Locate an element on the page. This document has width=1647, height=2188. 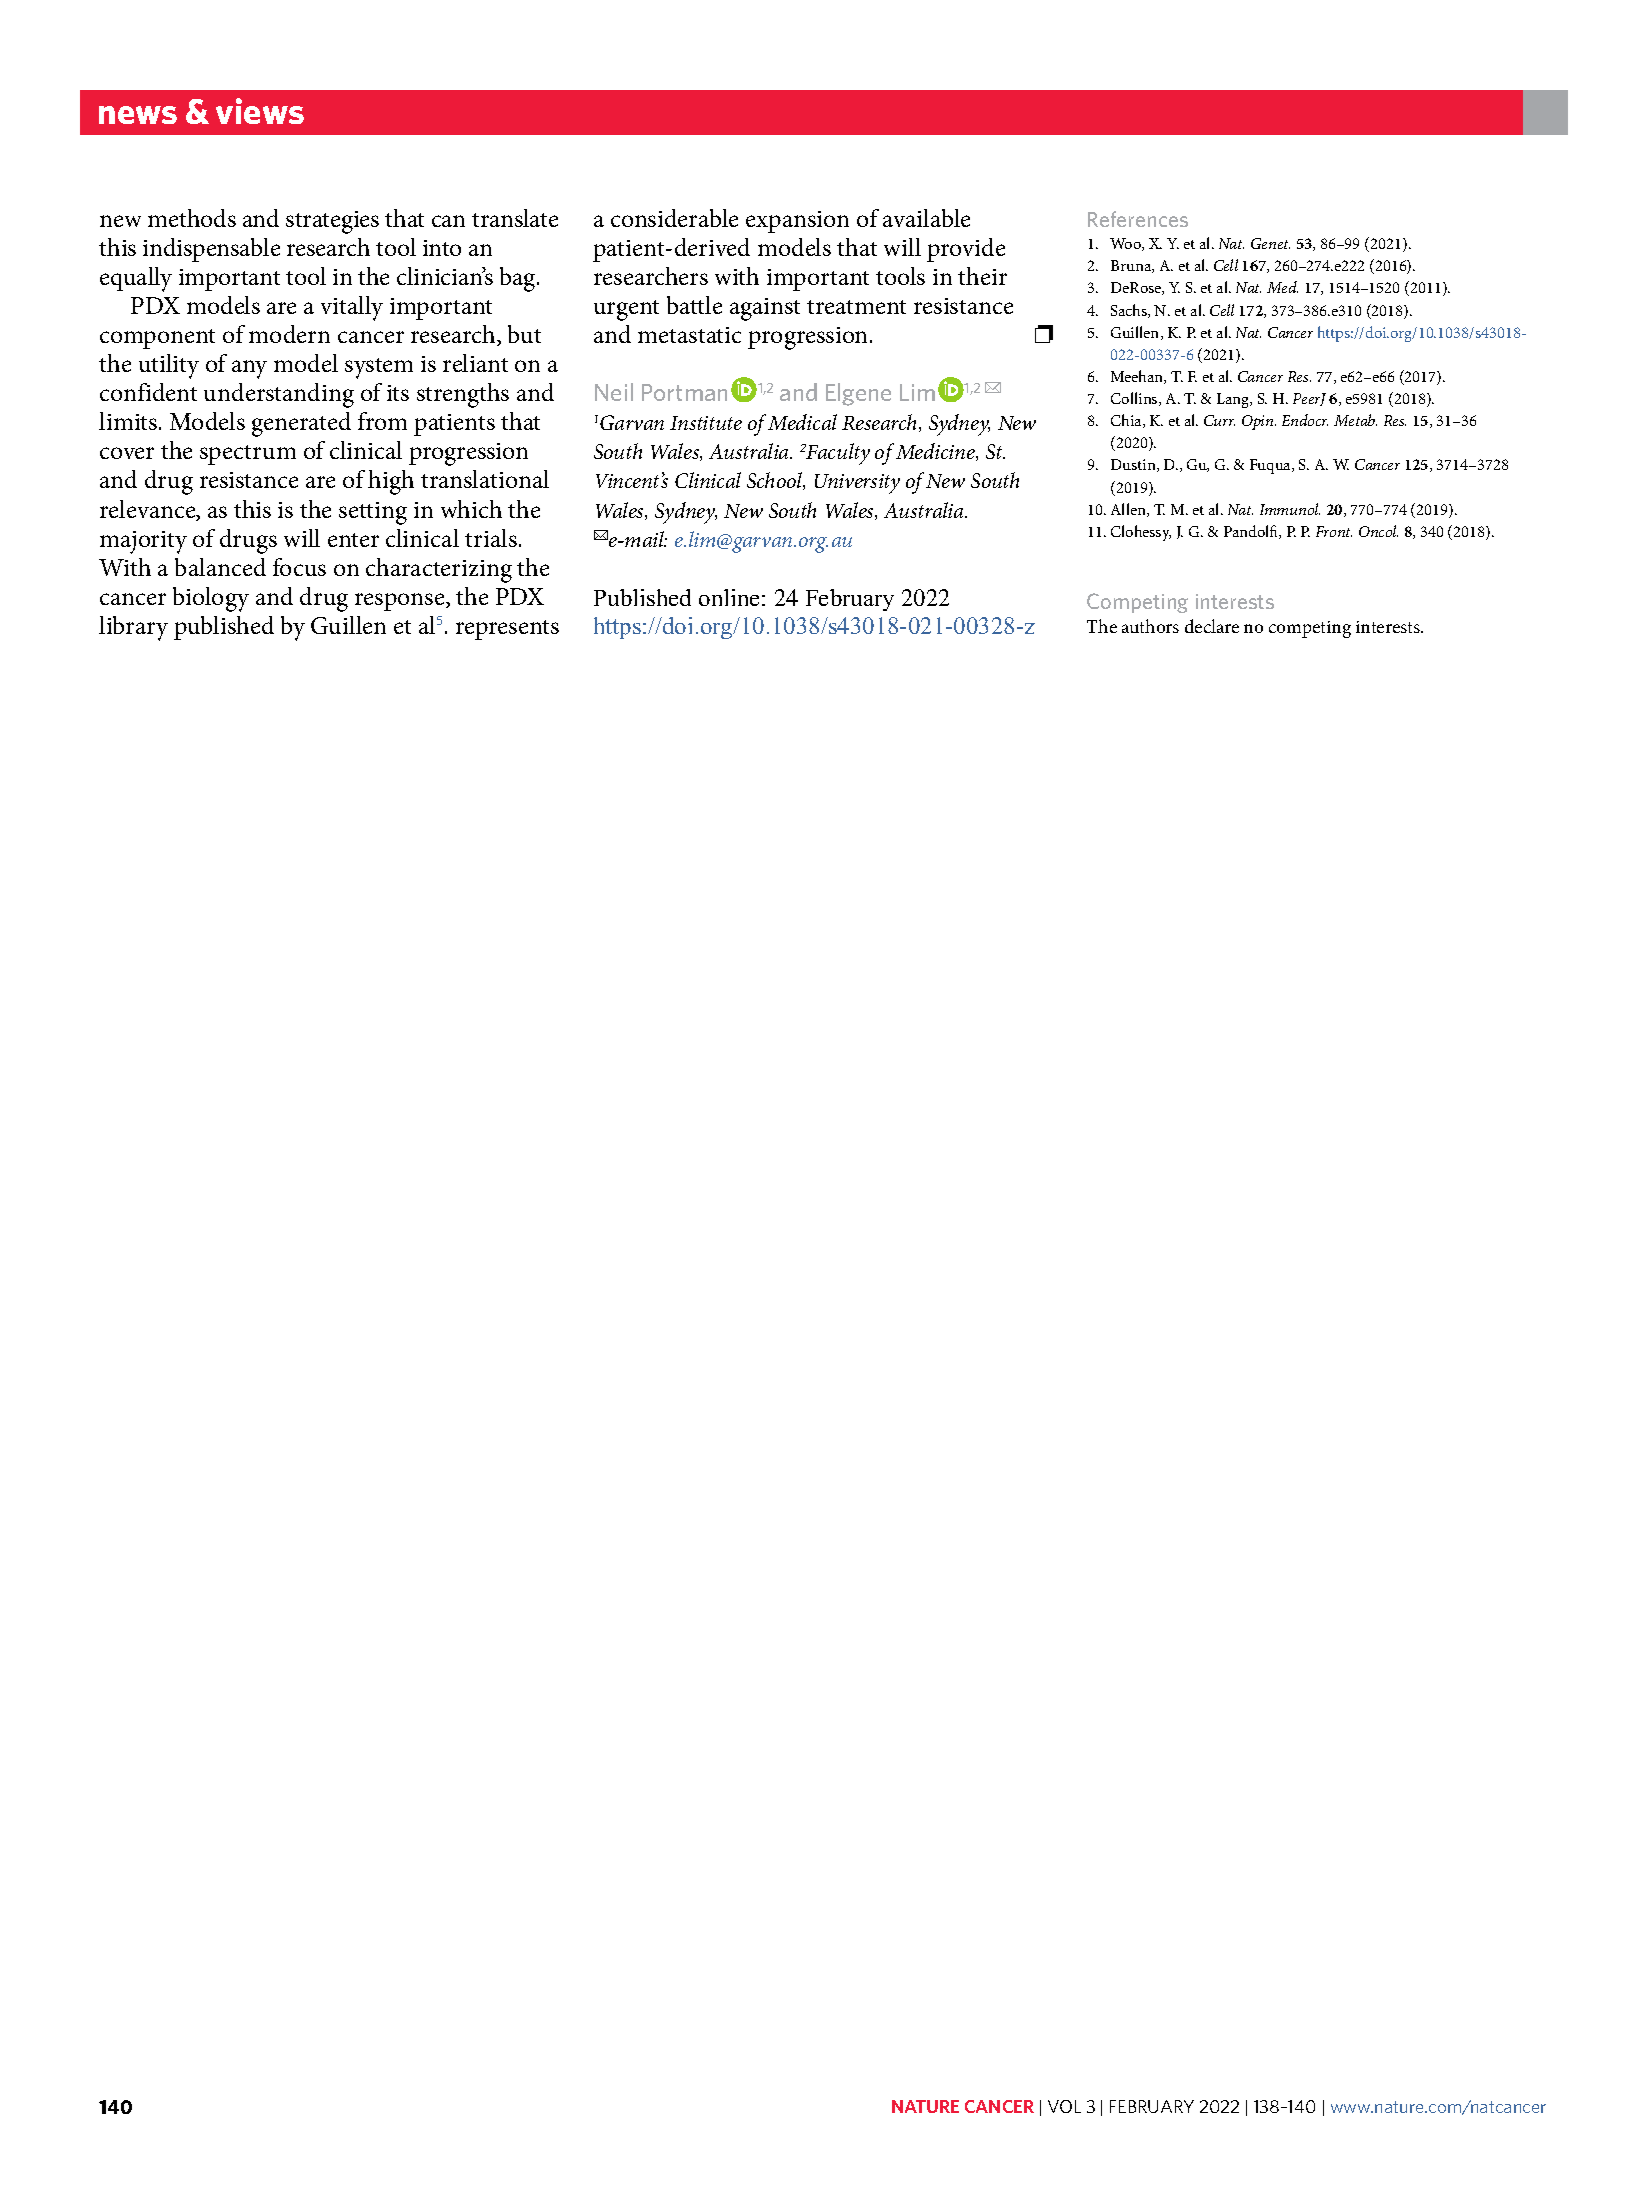
biology is located at coordinates (211, 599).
